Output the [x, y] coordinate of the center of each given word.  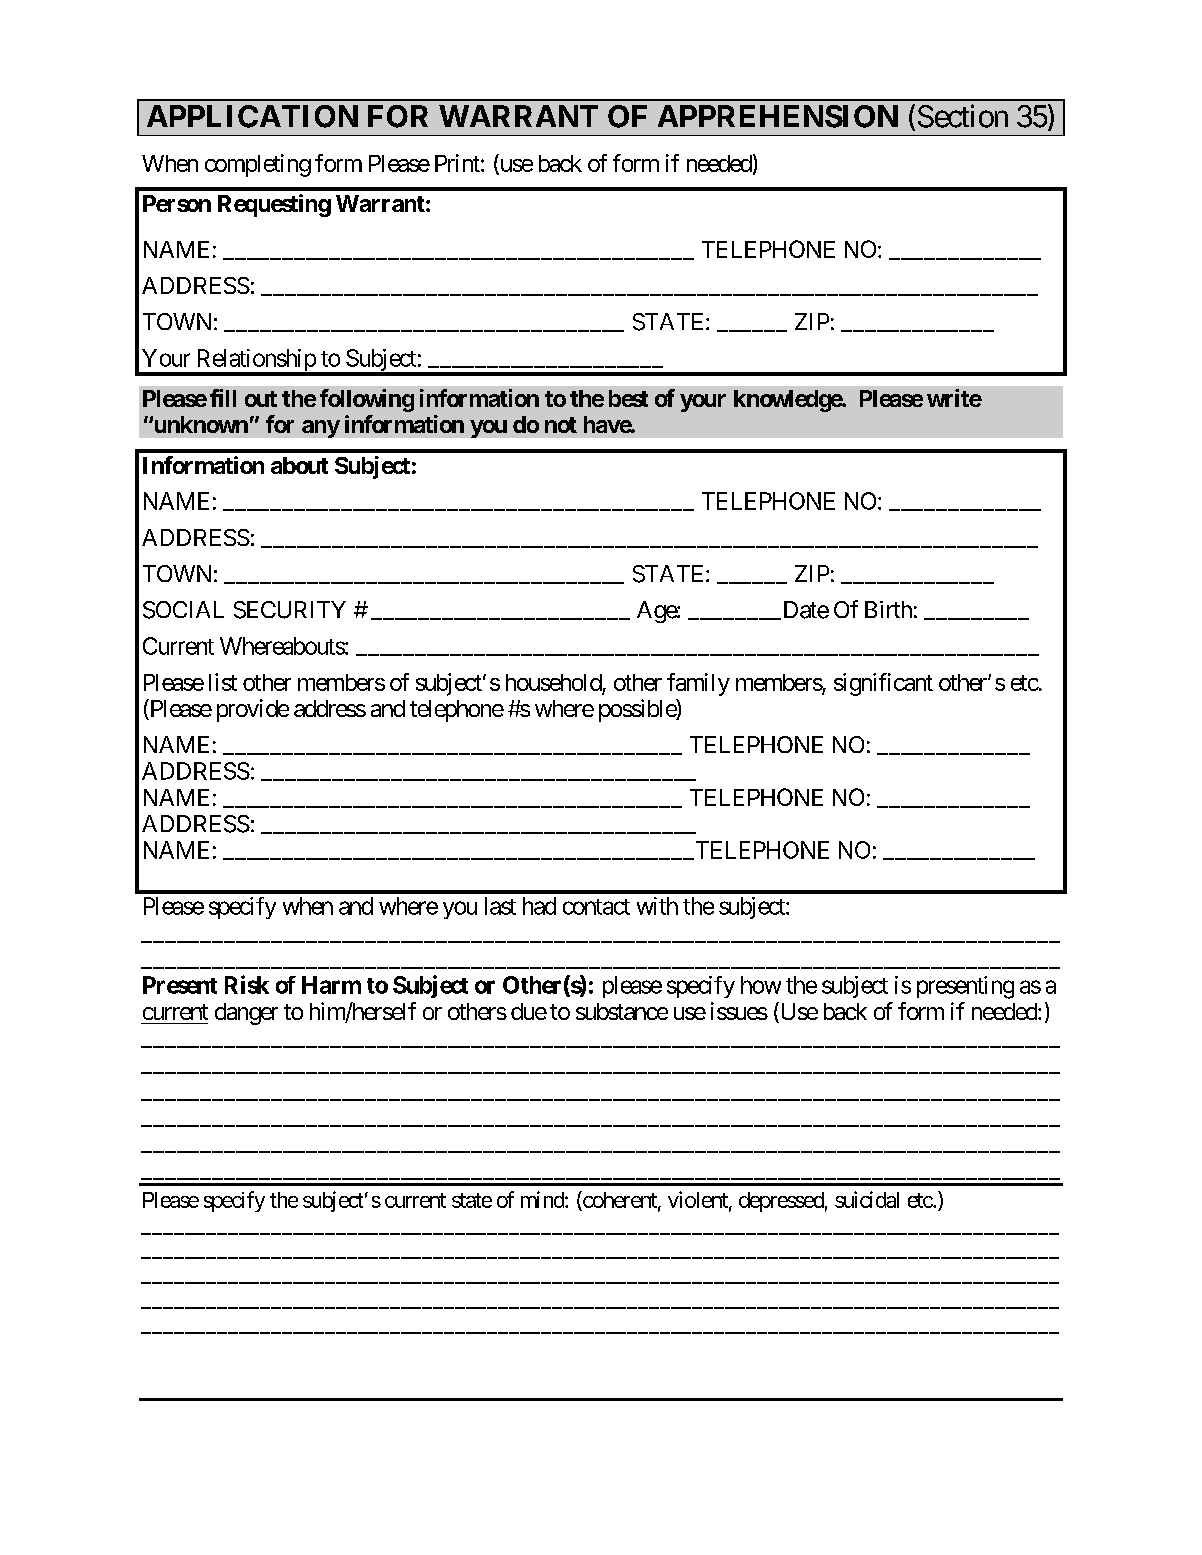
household [554, 682]
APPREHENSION [778, 116]
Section [963, 116]
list [223, 682]
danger [246, 1014]
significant [883, 684]
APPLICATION [252, 116]
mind [543, 1199]
